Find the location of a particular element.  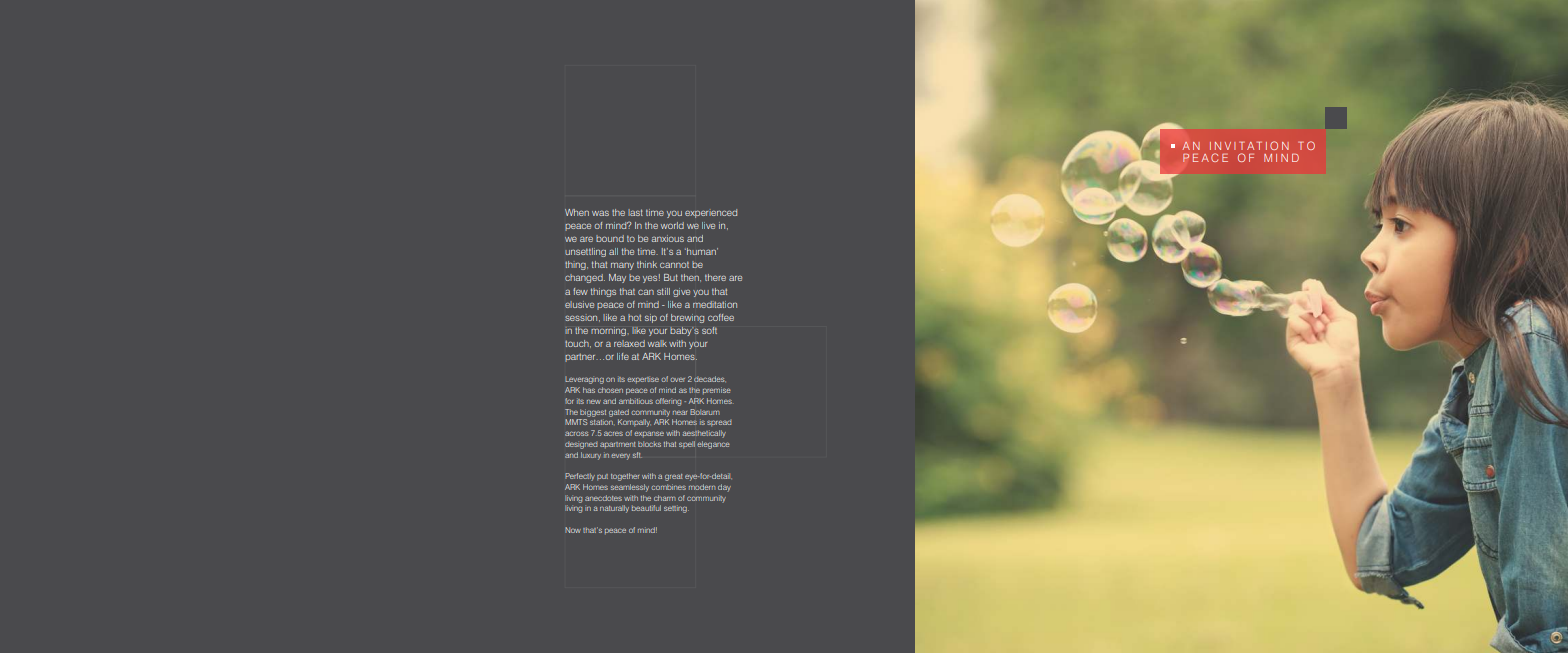

last is located at coordinates (635, 212).
